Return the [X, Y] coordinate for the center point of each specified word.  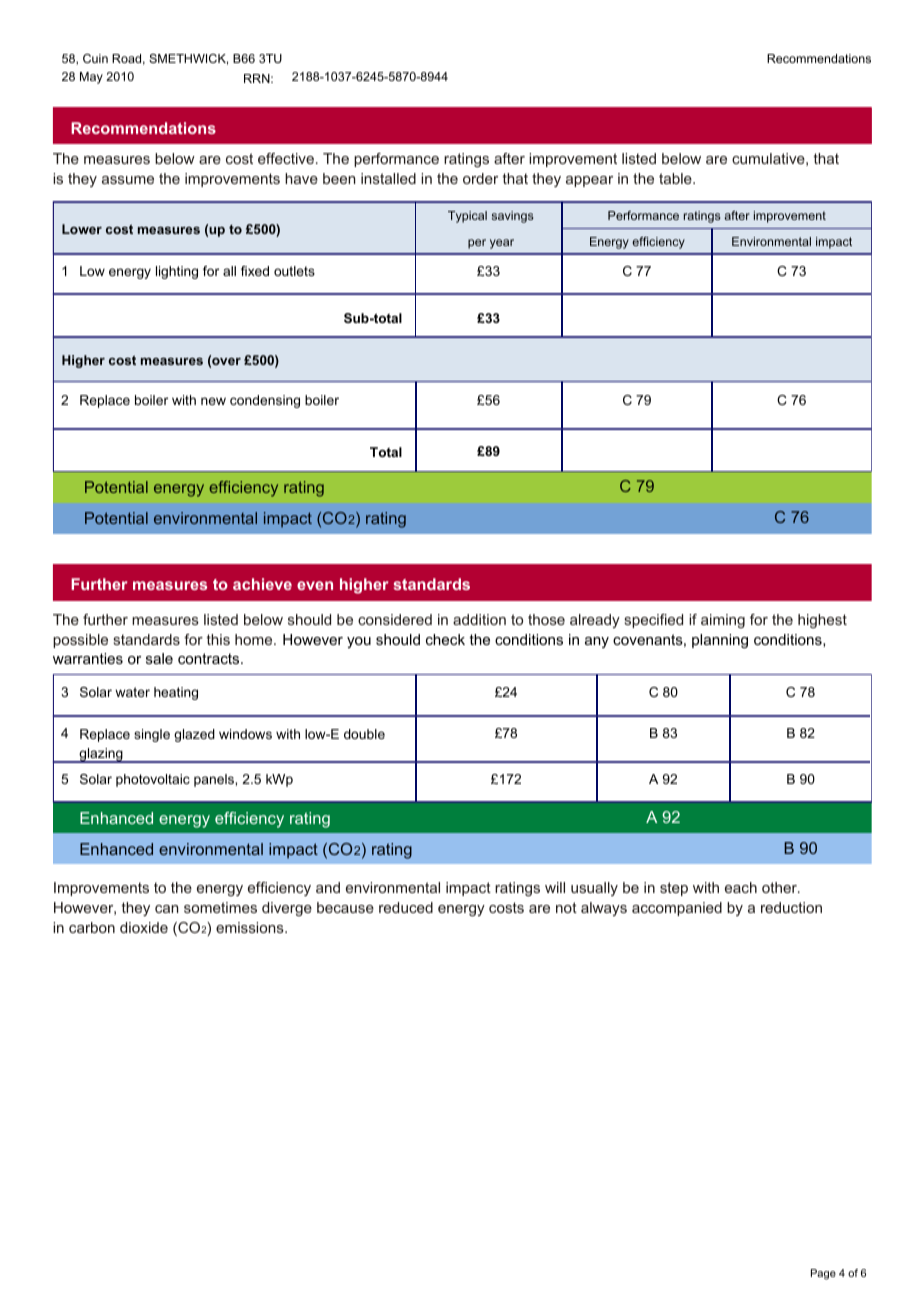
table [676, 178]
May [91, 78]
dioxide [144, 927]
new [213, 401]
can [166, 909]
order [480, 178]
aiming [723, 621]
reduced [406, 907]
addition [479, 619]
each [741, 887]
